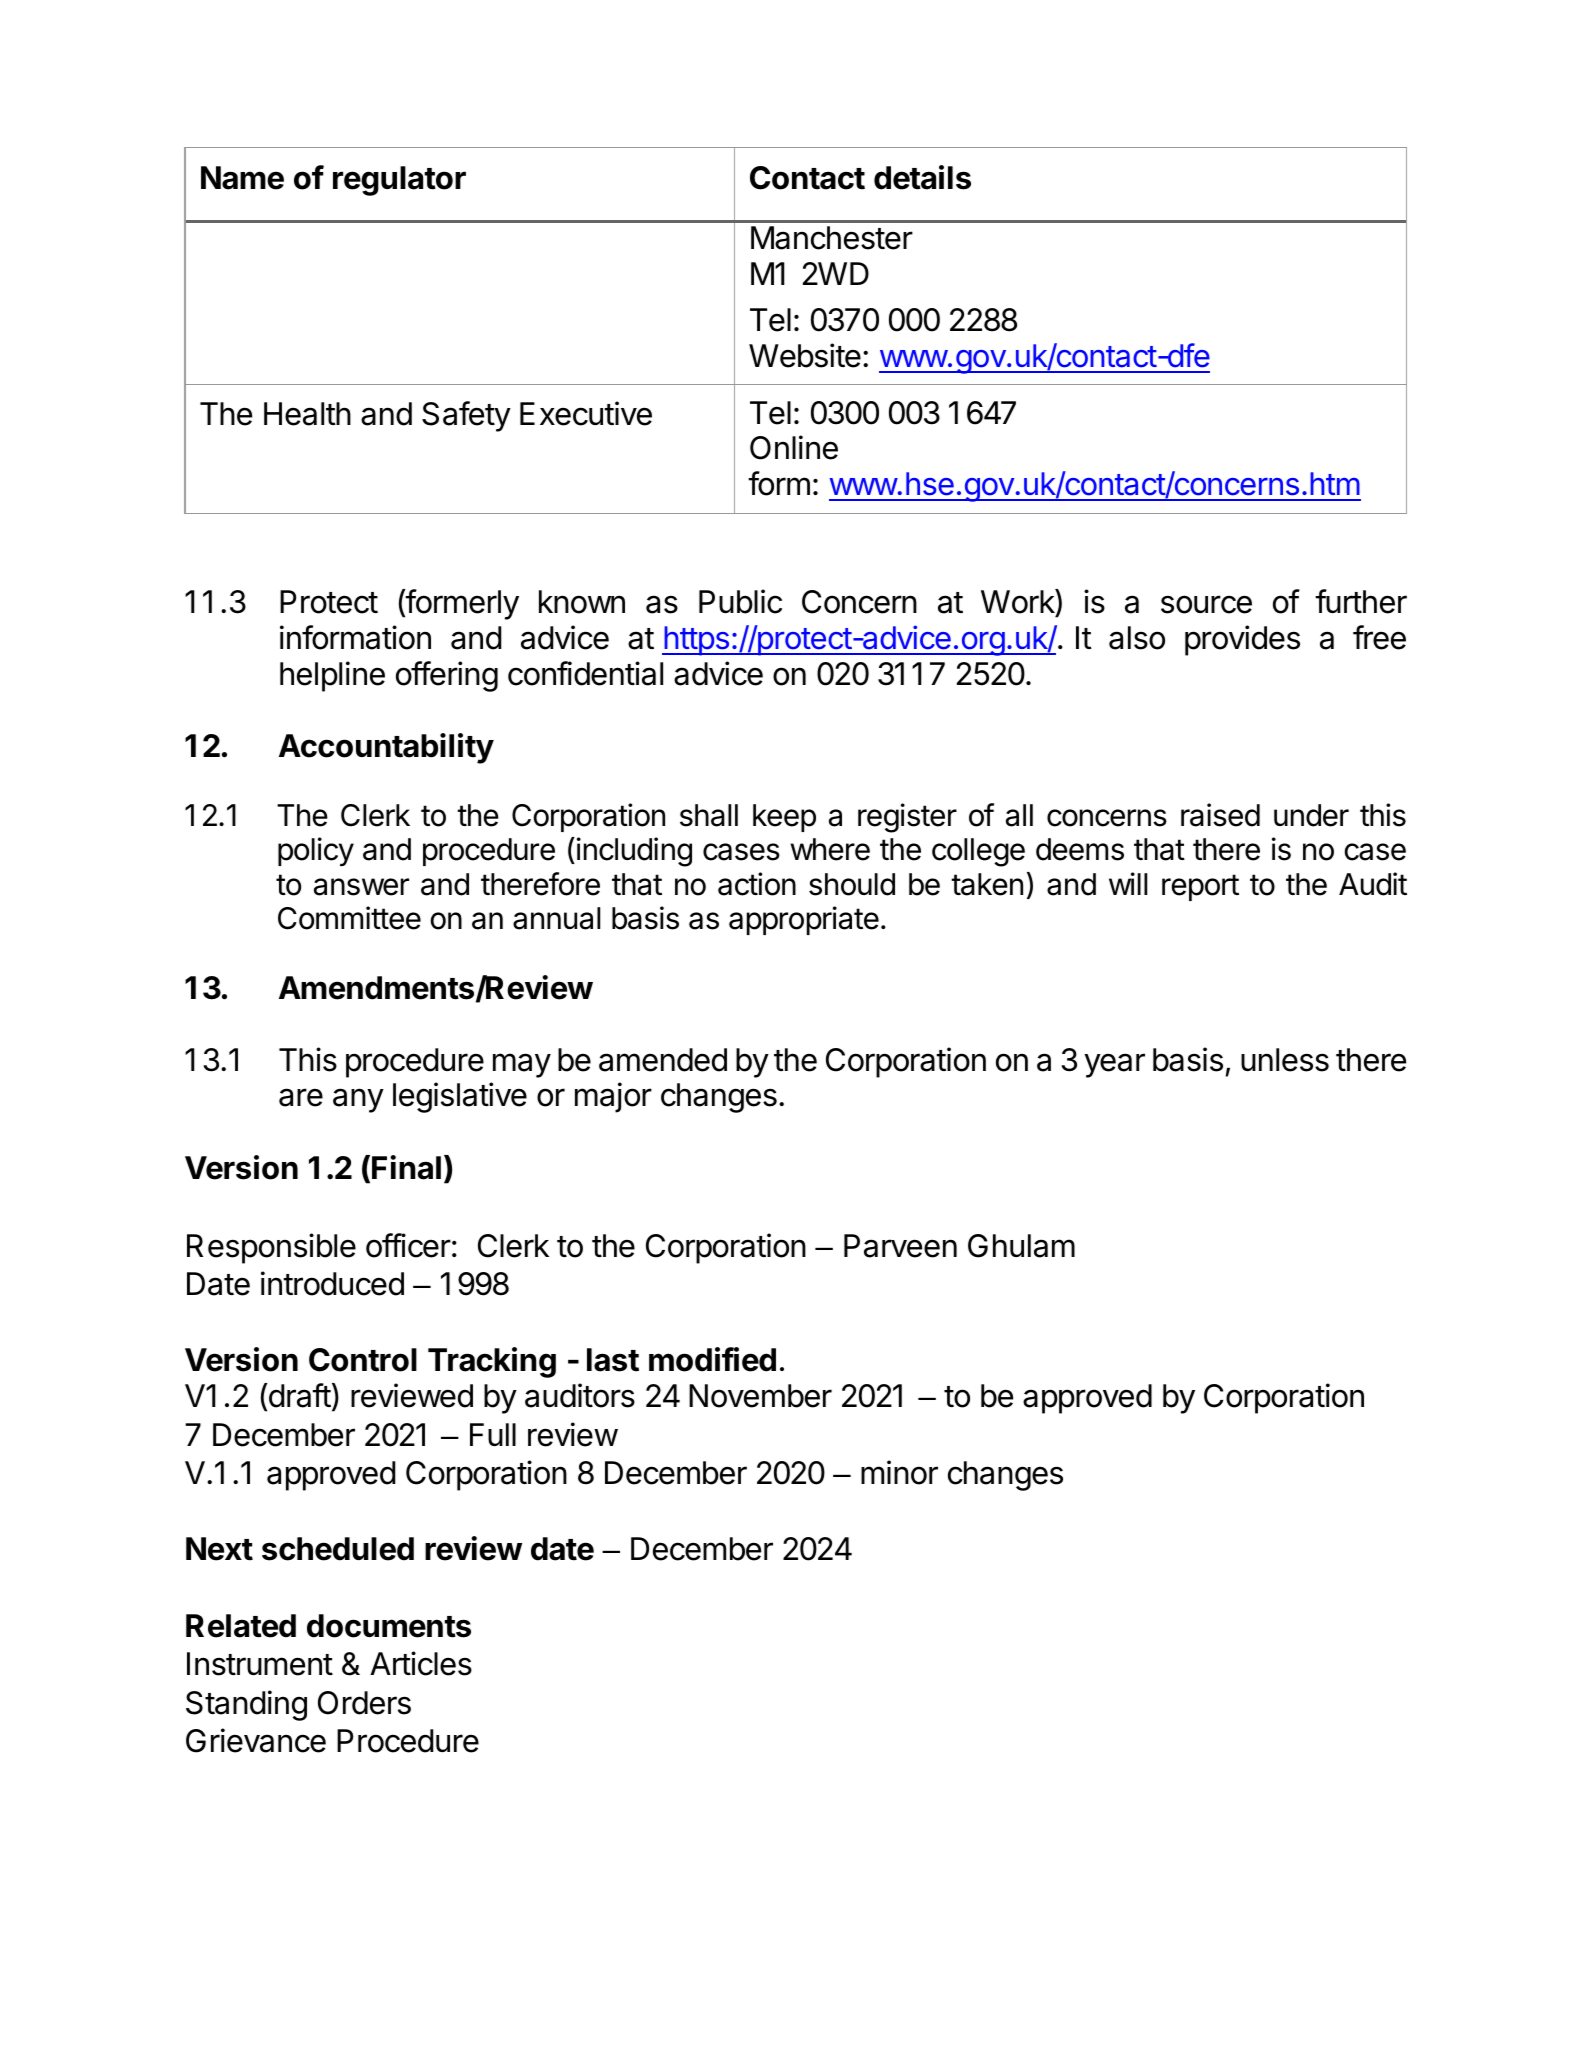 This page has width=1591, height=2059. I want to click on minor, so click(899, 1472).
